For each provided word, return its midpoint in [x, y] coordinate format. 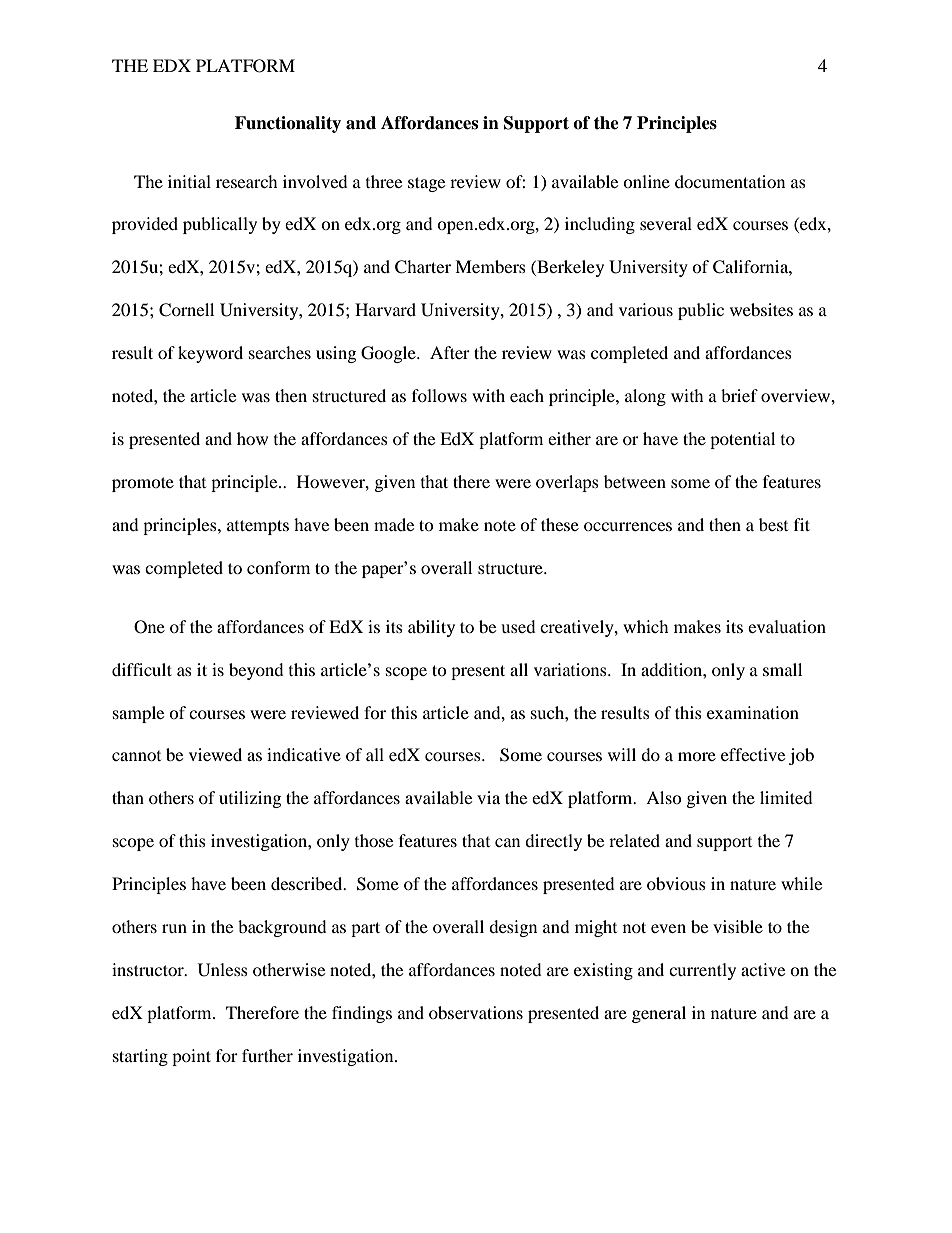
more [697, 756]
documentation [730, 181]
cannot [136, 756]
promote [143, 484]
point [191, 1057]
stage [426, 184]
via [488, 797]
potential [742, 440]
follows [439, 395]
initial [189, 181]
